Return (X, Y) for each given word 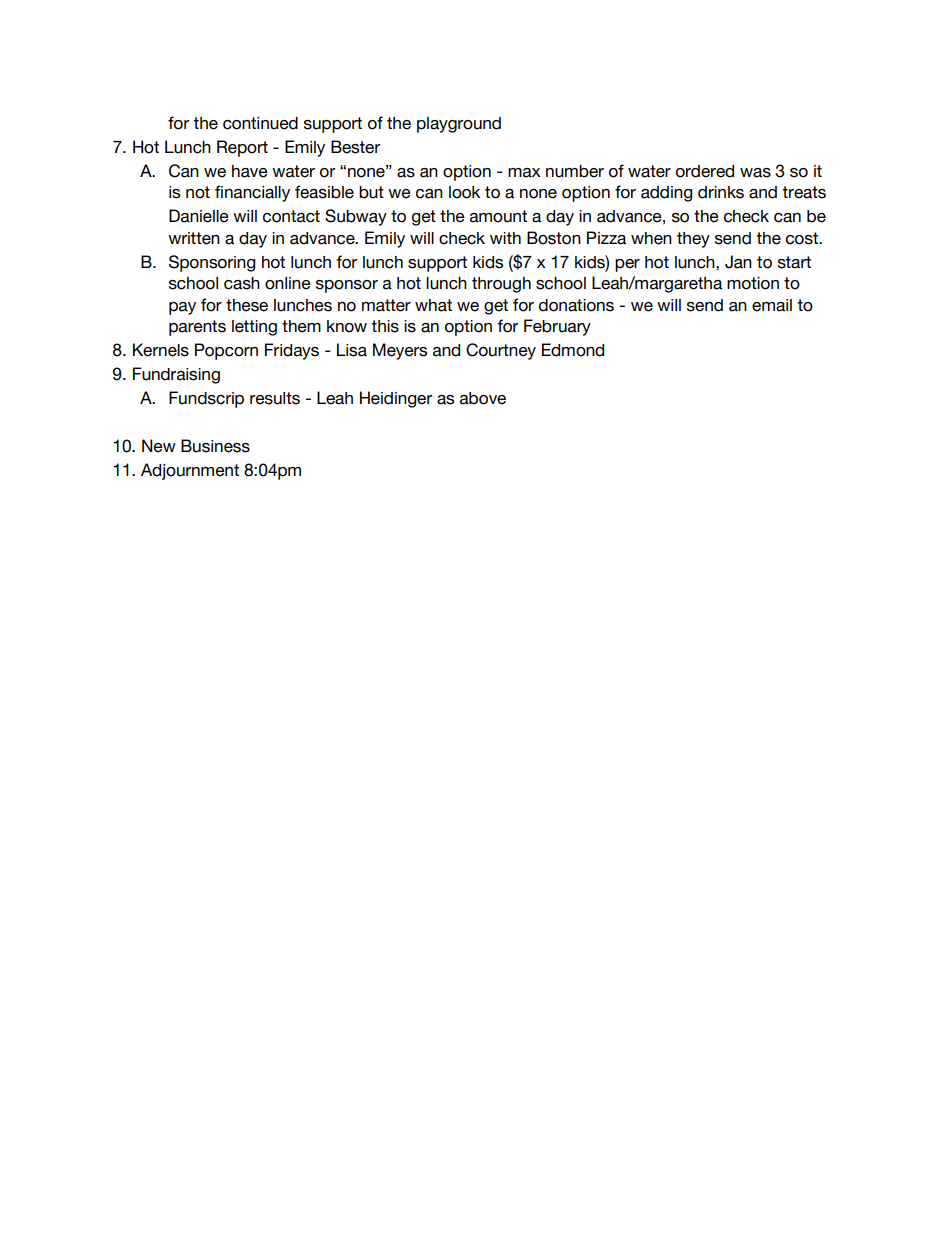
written (194, 238)
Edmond (573, 350)
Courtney (501, 351)
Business (215, 446)
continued (260, 123)
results (275, 398)
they (693, 240)
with (505, 238)
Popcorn (226, 351)
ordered (705, 171)
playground (459, 125)
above (483, 398)
